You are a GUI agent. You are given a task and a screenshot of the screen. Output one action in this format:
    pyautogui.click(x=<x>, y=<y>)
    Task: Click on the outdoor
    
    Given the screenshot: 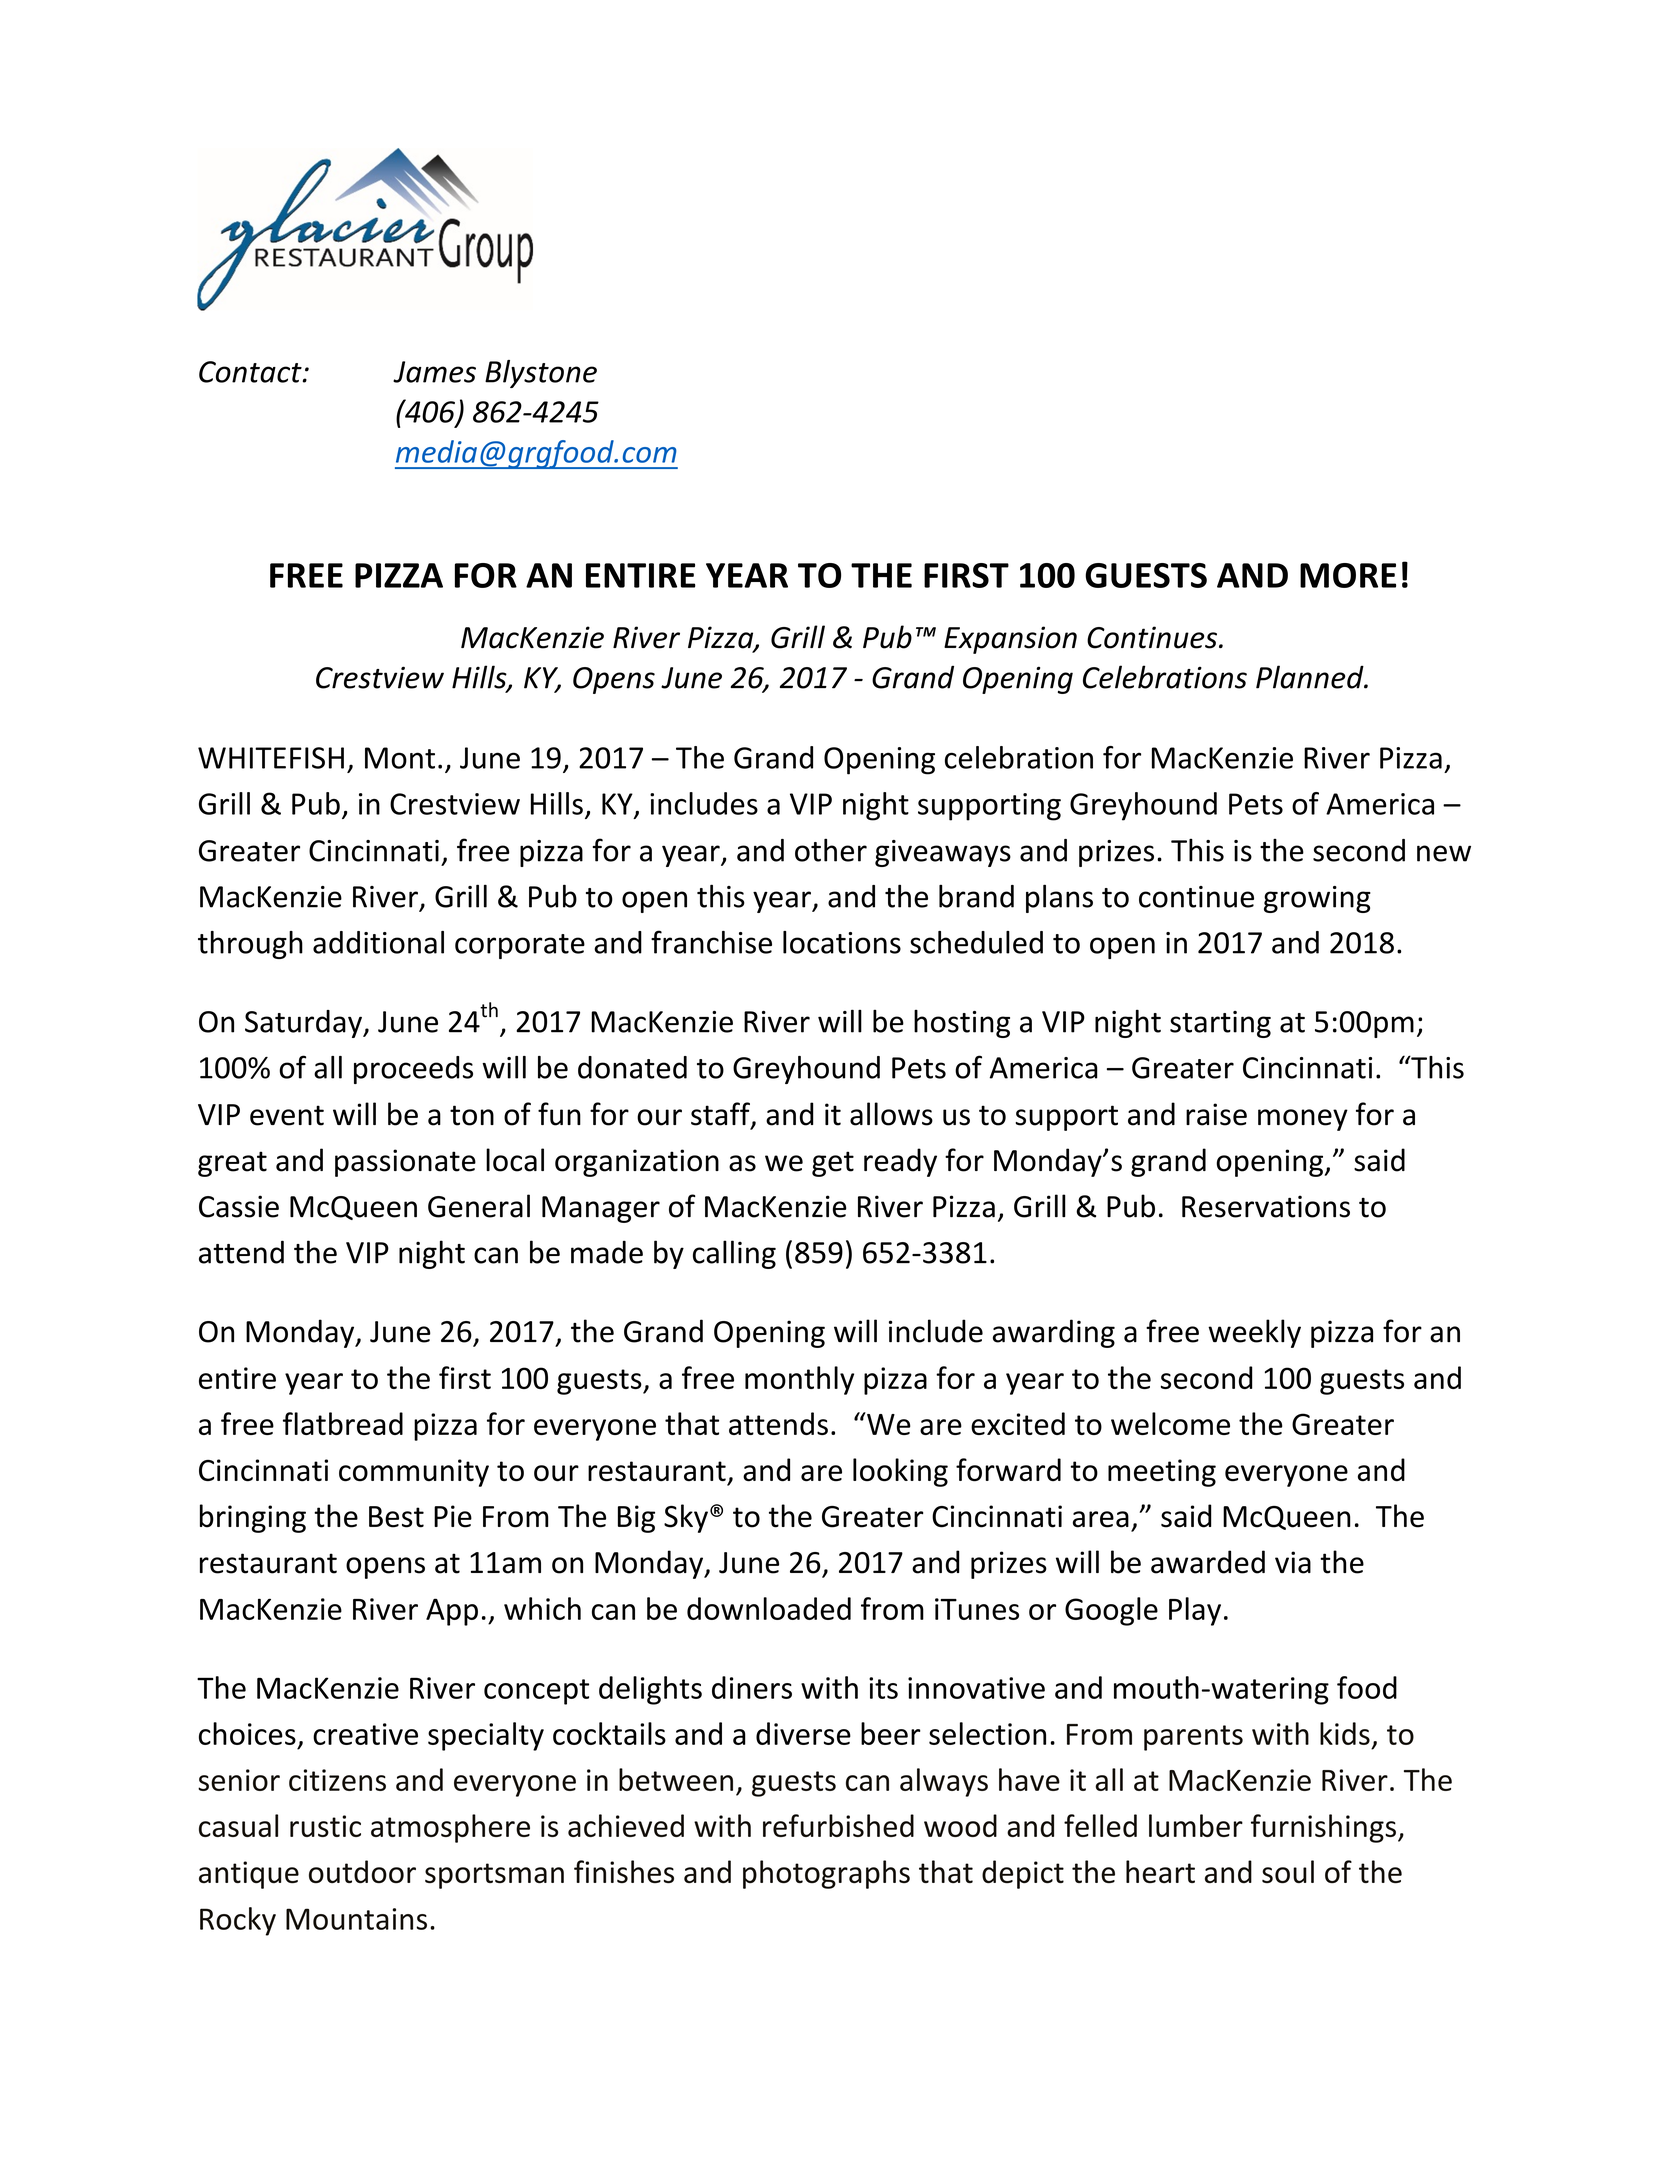 What is the action you would take?
    pyautogui.click(x=362, y=1871)
